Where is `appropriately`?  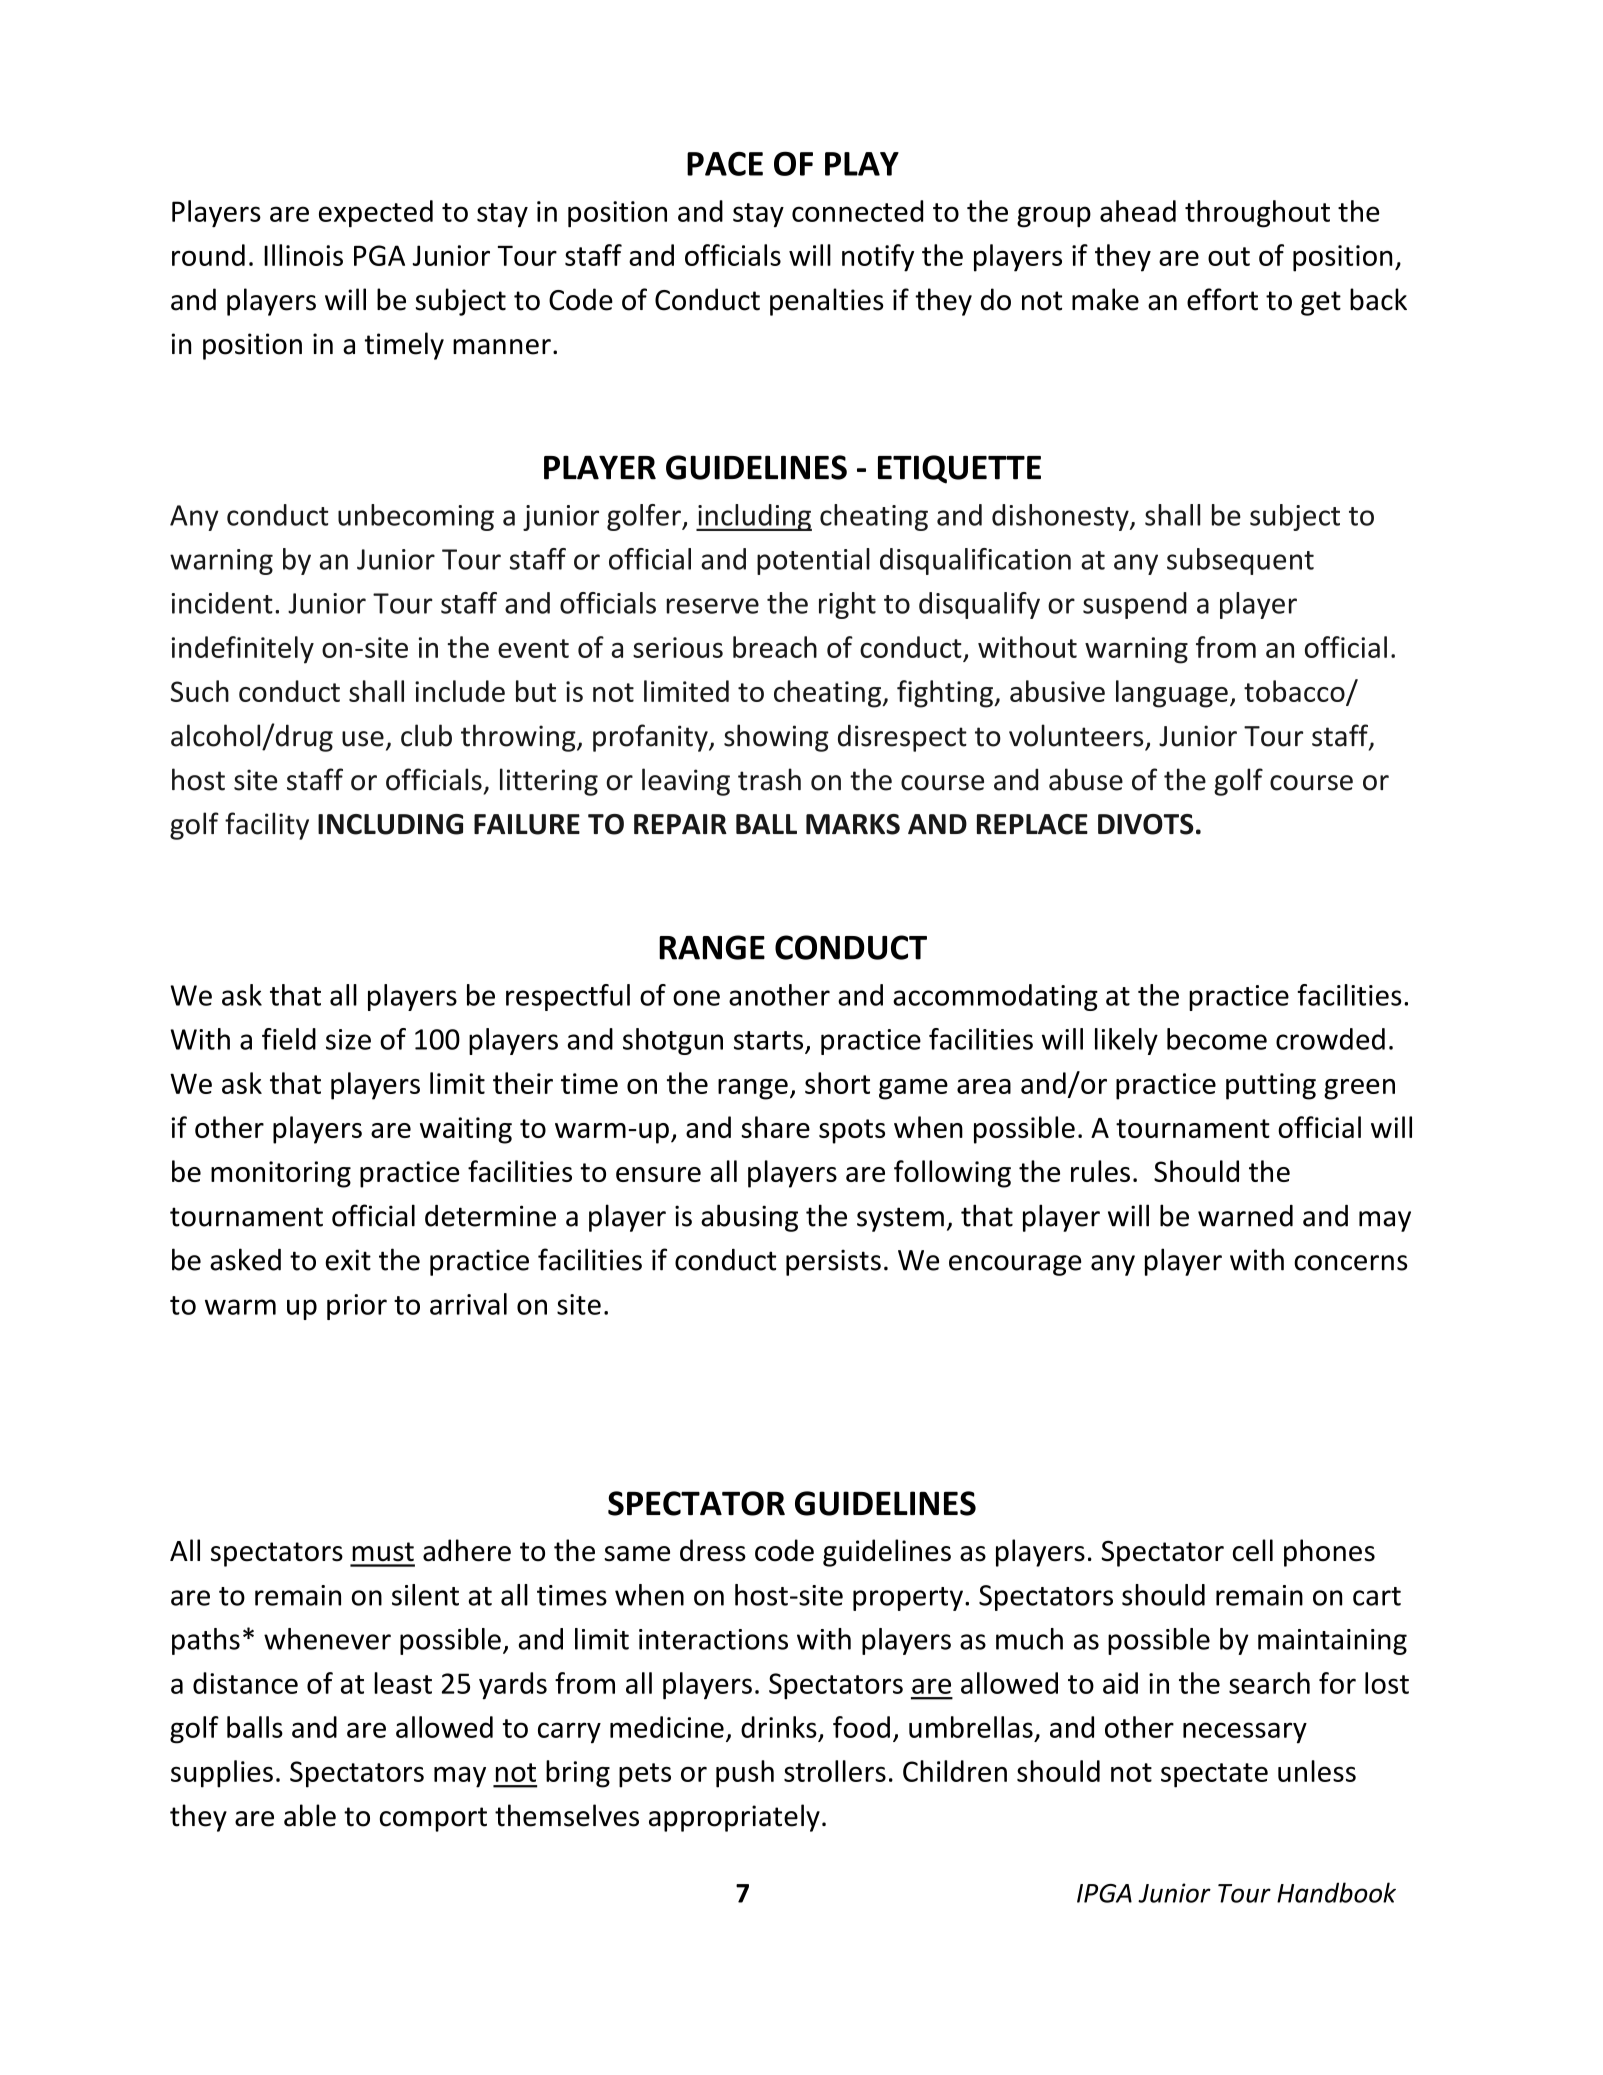
appropriately is located at coordinates (734, 1818).
